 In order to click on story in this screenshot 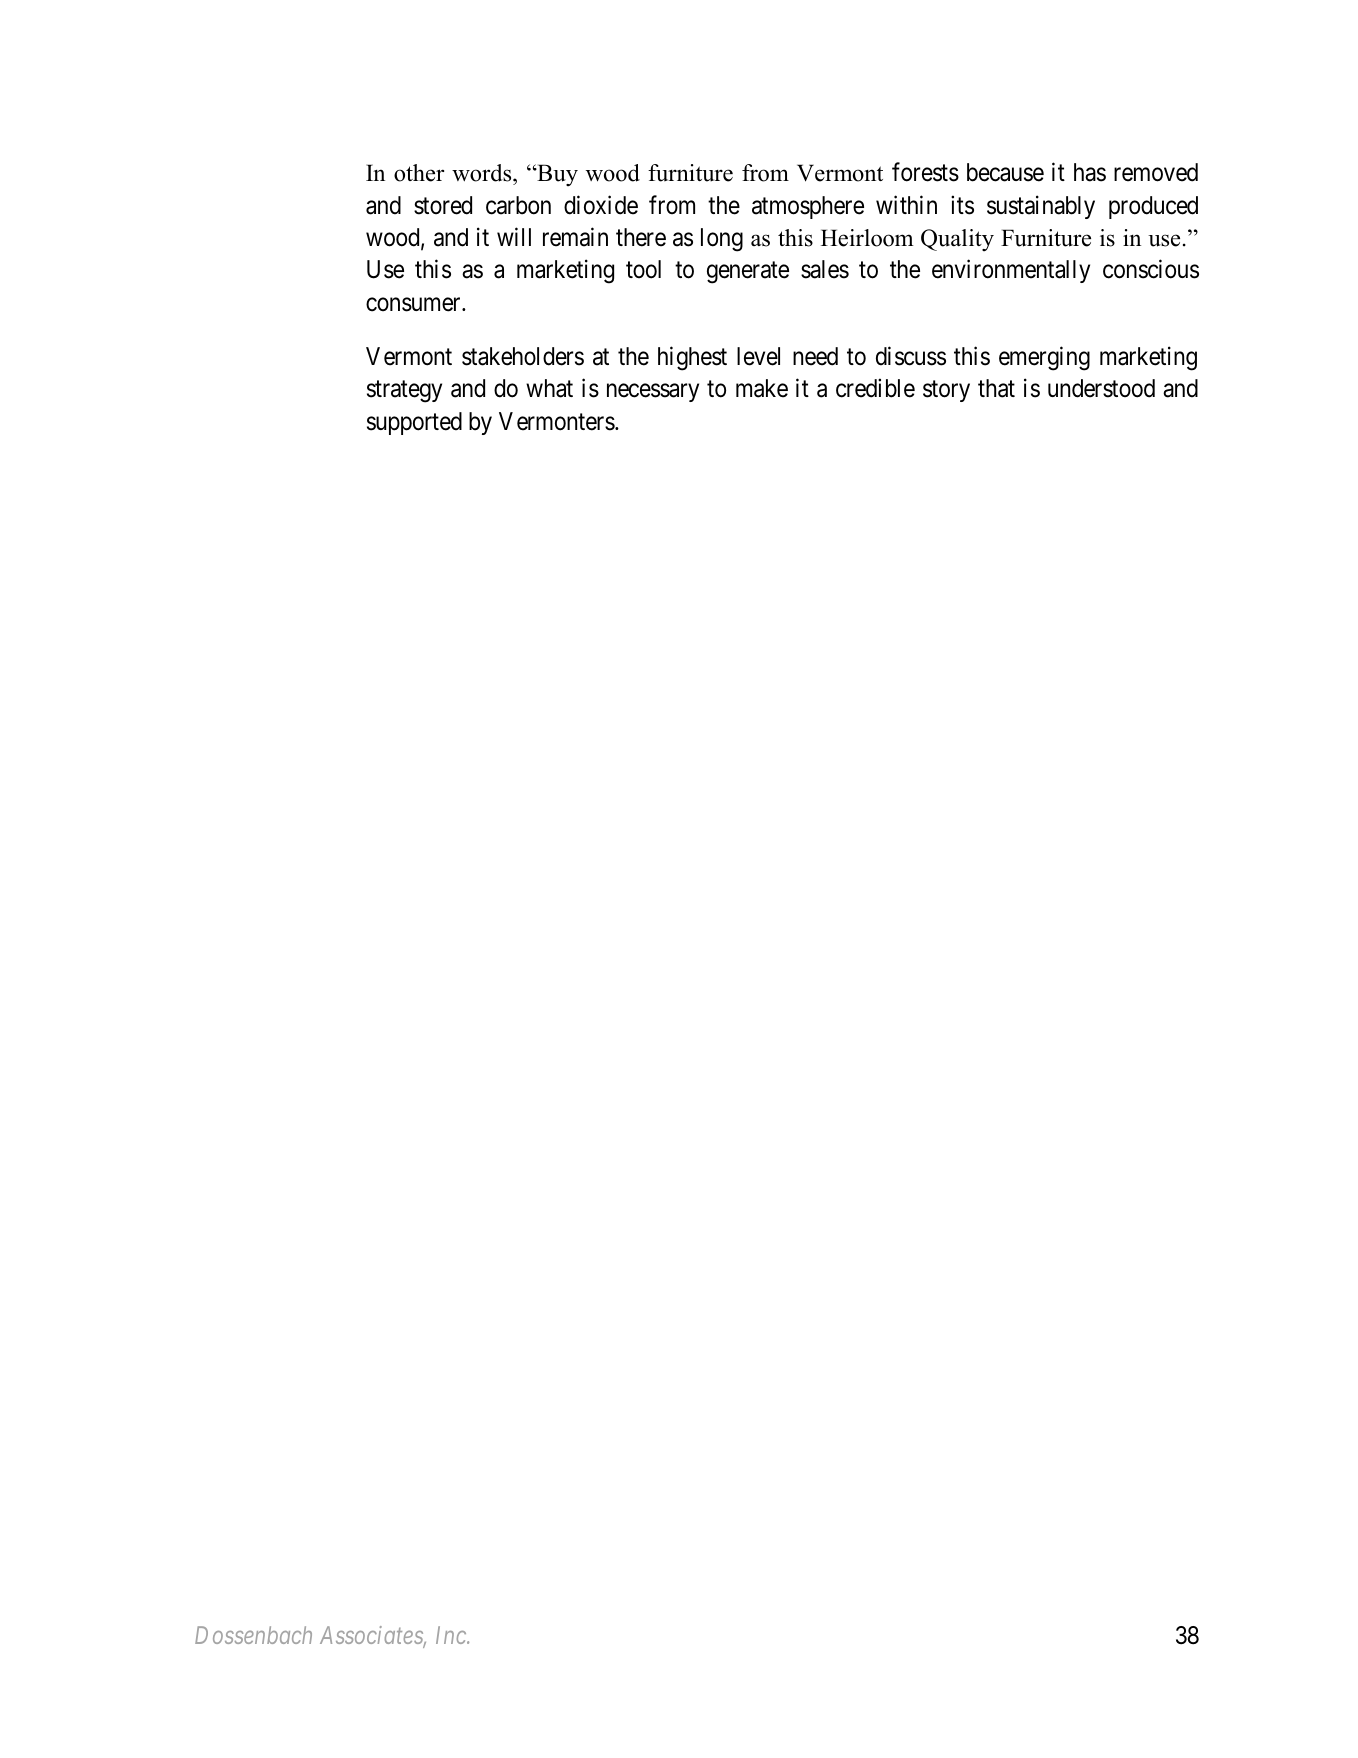, I will do `click(946, 391)`.
